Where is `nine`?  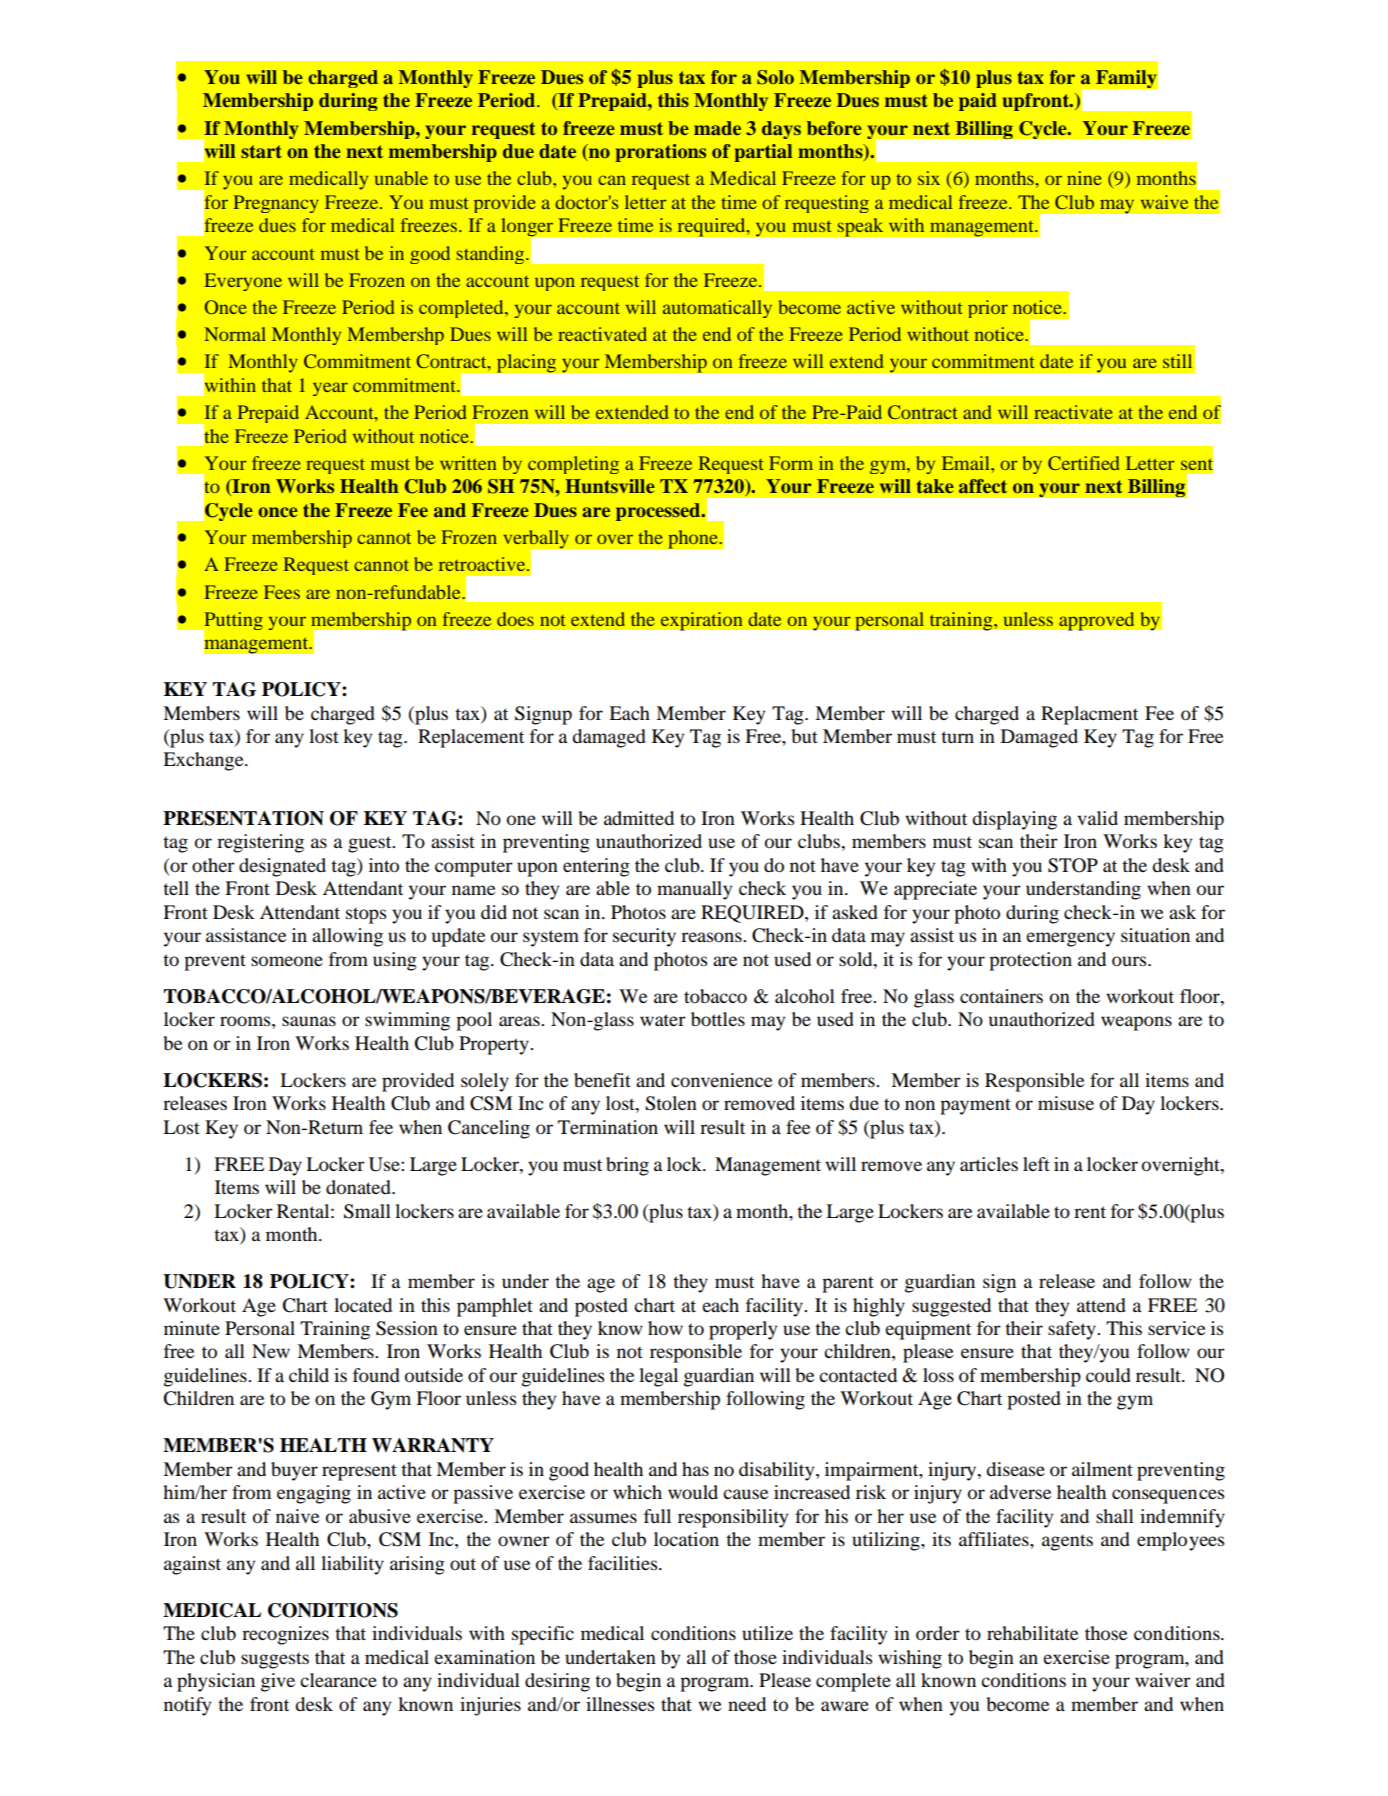 nine is located at coordinates (1084, 178).
